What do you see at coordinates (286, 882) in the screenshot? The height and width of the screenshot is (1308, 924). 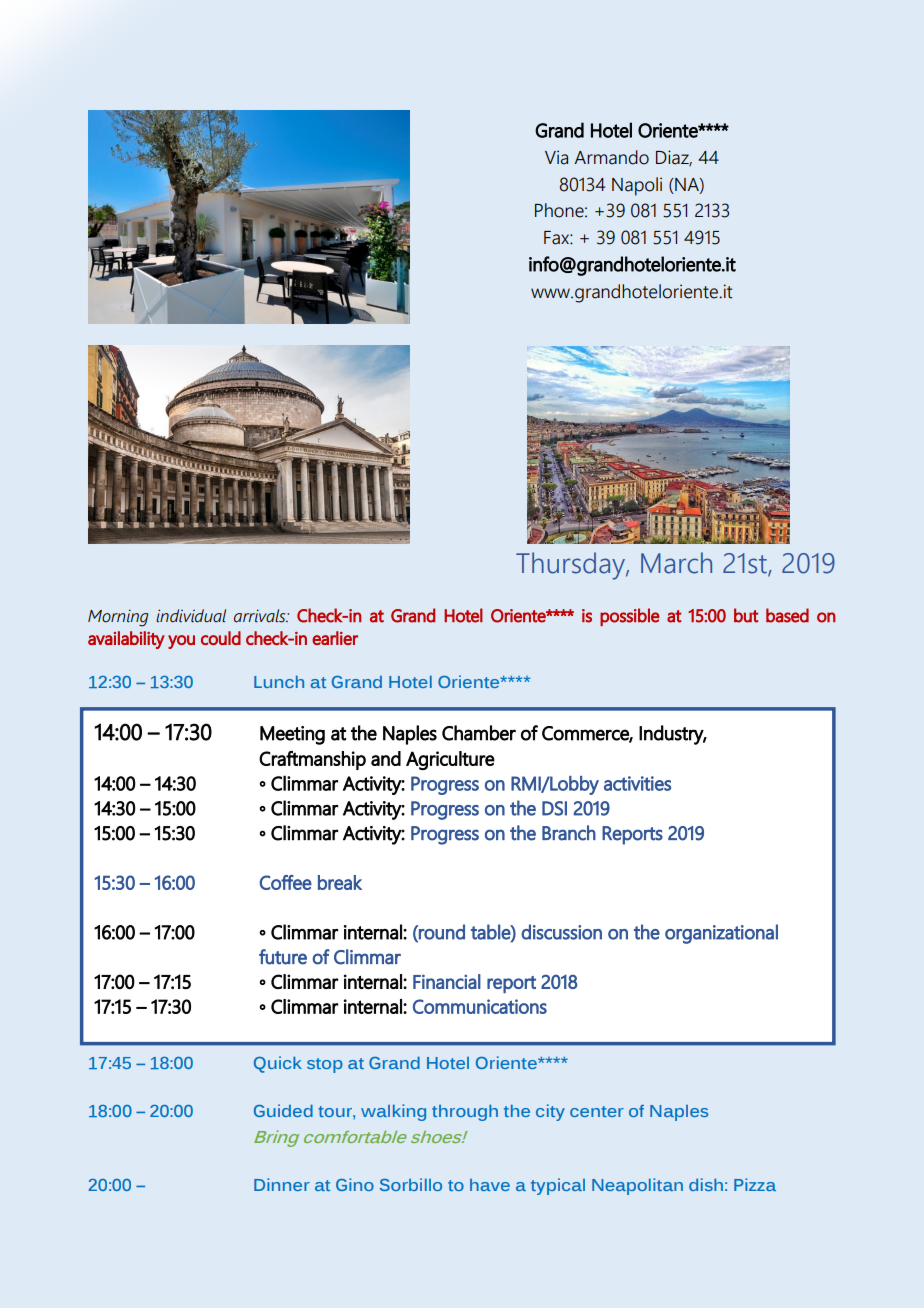 I see `Coffee` at bounding box center [286, 882].
